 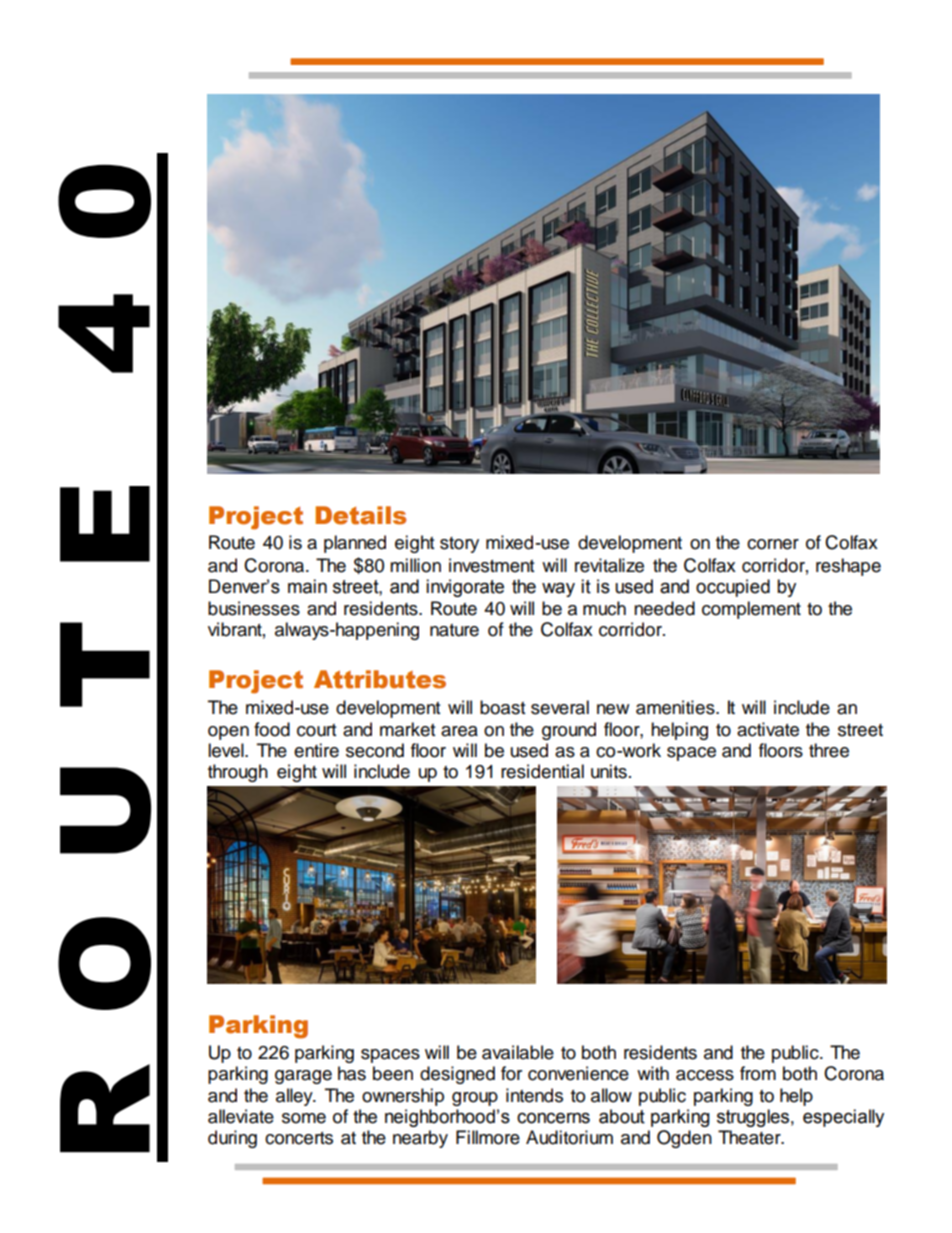 What do you see at coordinates (750, 1137) in the screenshot?
I see `Theater` at bounding box center [750, 1137].
